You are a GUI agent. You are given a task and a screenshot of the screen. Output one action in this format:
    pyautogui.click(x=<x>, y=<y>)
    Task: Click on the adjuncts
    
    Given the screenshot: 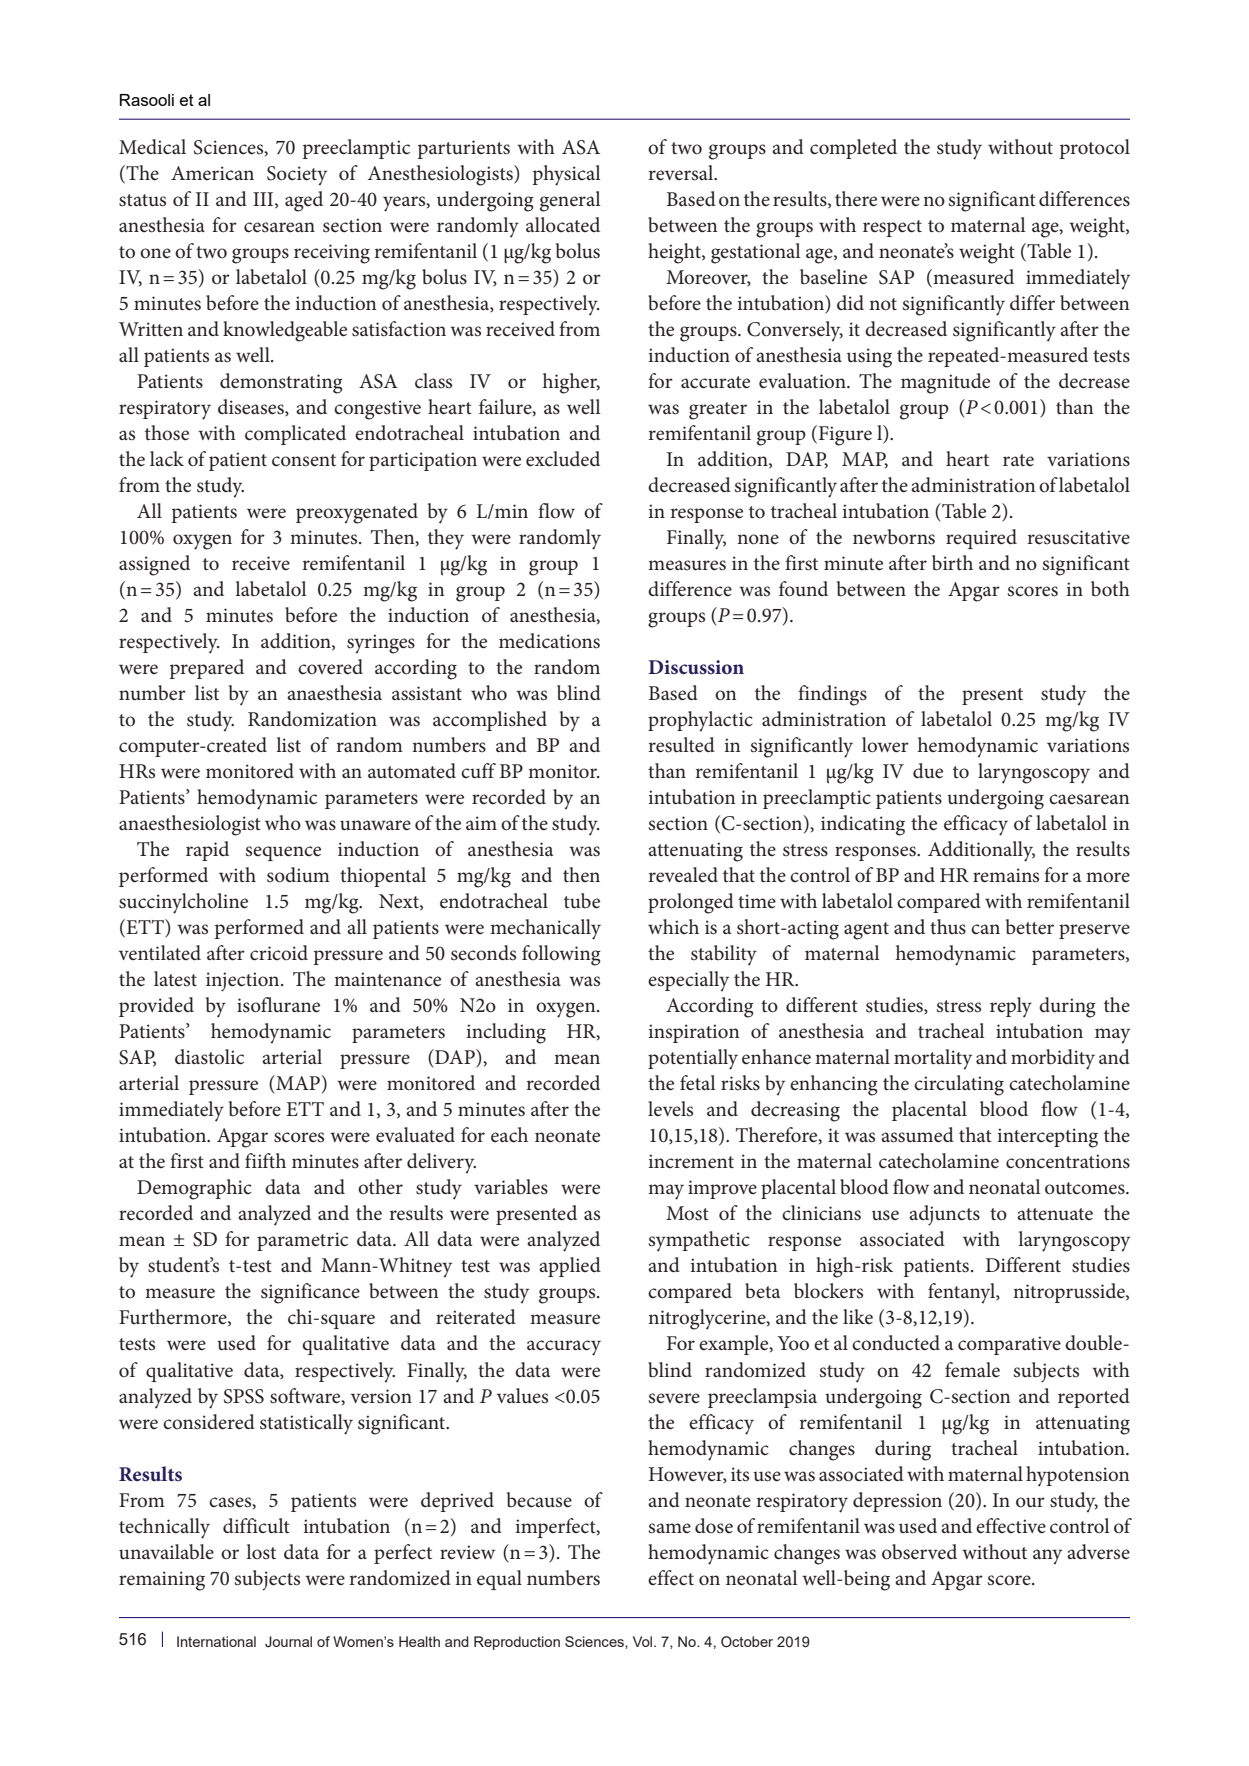 What is the action you would take?
    pyautogui.click(x=944, y=1215)
